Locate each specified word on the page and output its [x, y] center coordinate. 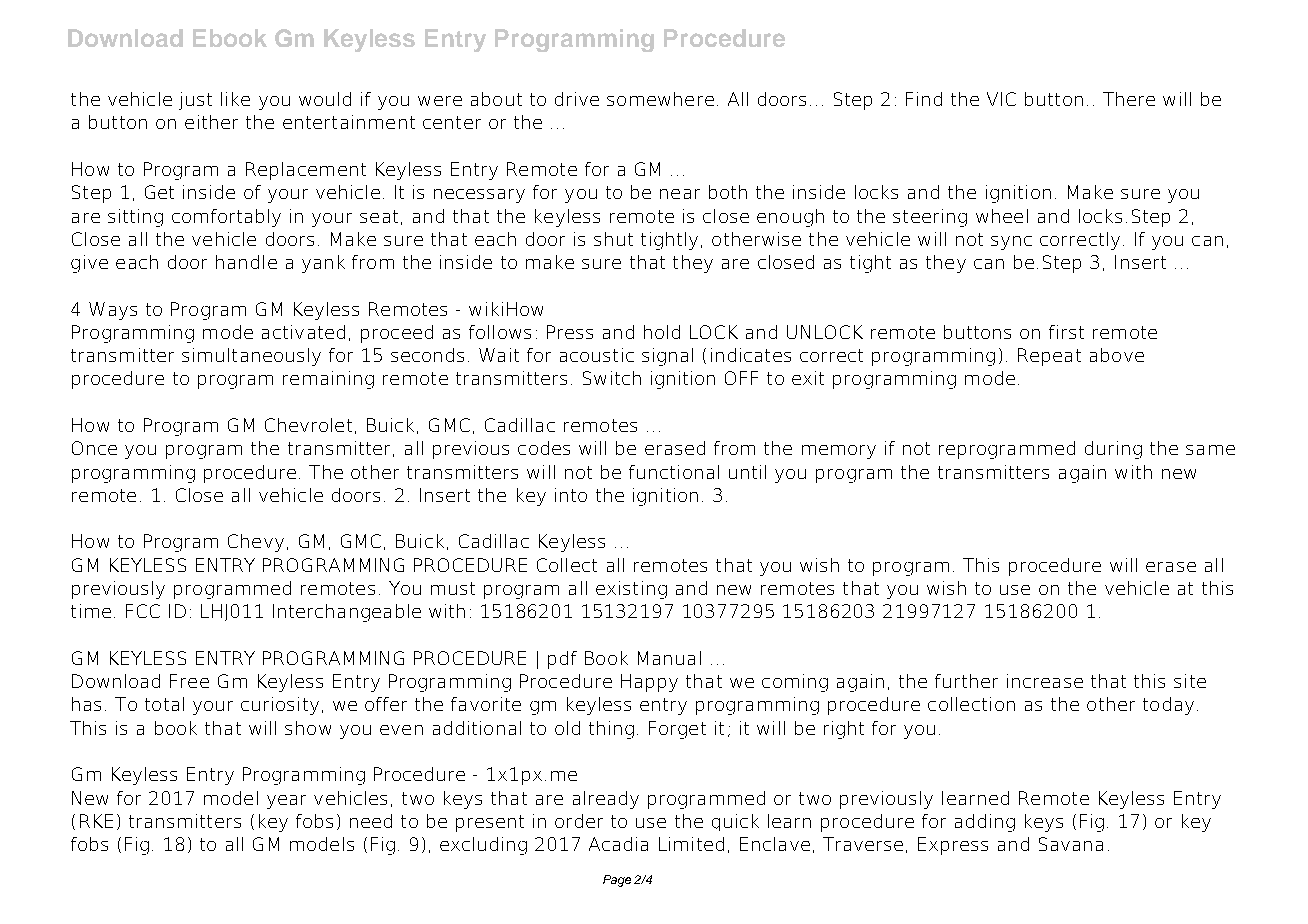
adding [985, 823]
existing [631, 590]
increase [1045, 681]
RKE [96, 821]
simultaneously [251, 357]
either [211, 122]
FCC [143, 611]
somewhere [660, 99]
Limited [691, 844]
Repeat [1049, 357]
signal [667, 357]
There [1129, 99]
